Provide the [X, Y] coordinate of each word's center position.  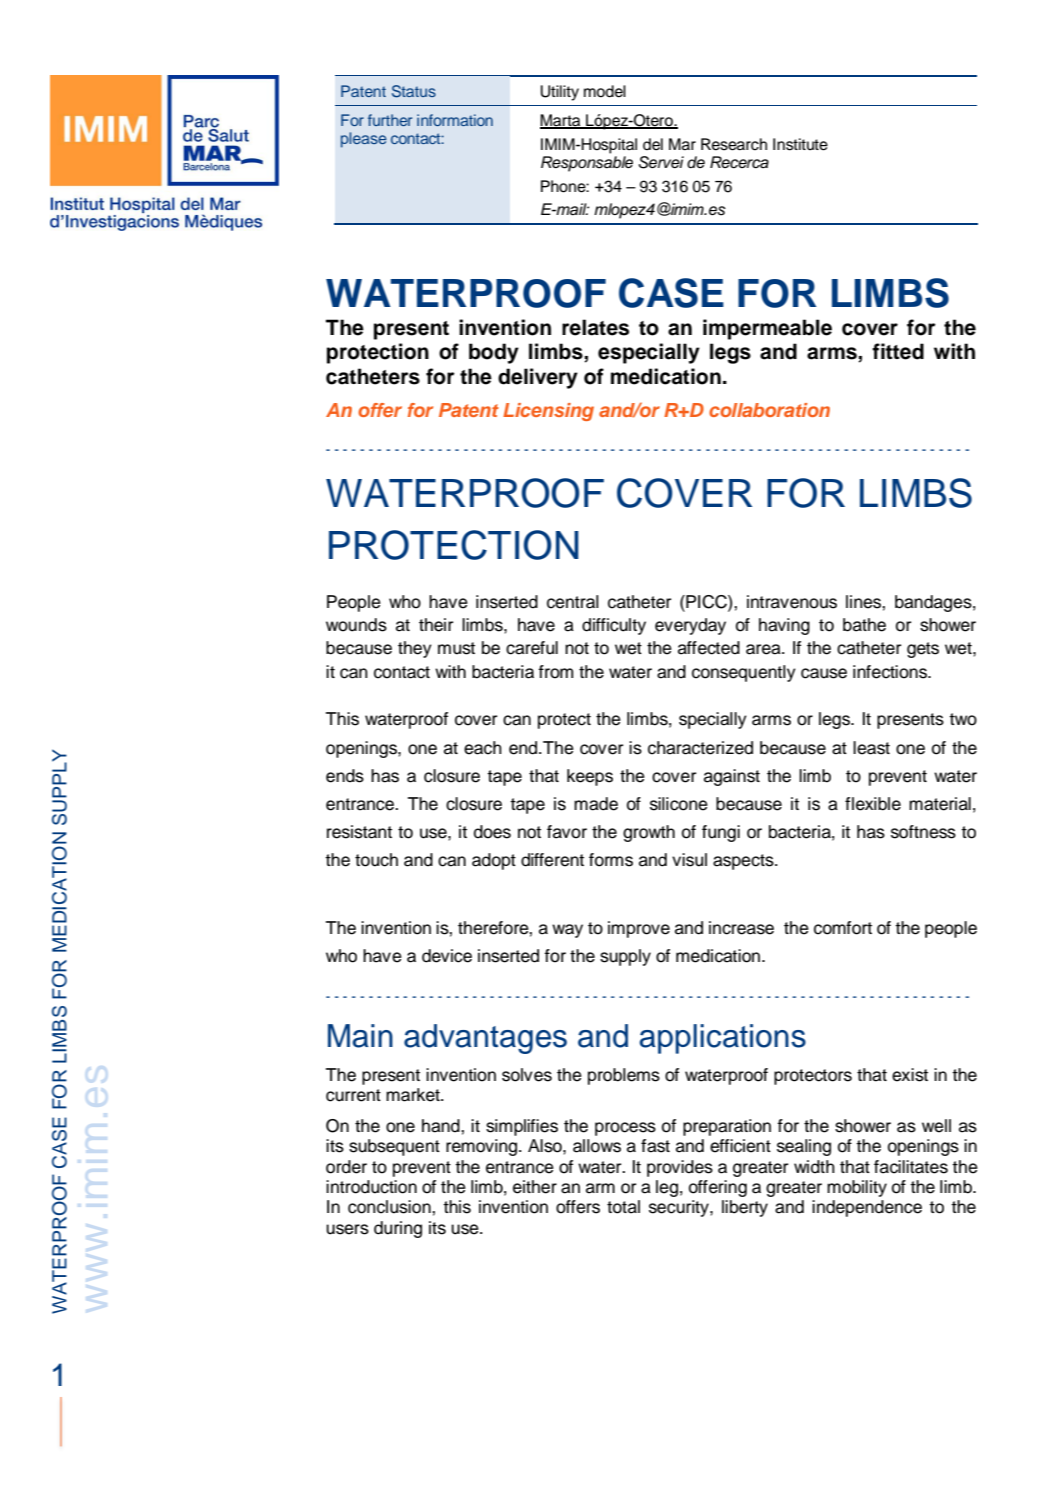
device [447, 956]
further [390, 120]
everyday [690, 626]
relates [595, 327]
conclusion [390, 1207]
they [415, 649]
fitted [898, 351]
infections [891, 672]
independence [867, 1208]
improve [639, 929]
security [680, 1208]
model [605, 91]
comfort [843, 928]
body [494, 353]
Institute [800, 144]
